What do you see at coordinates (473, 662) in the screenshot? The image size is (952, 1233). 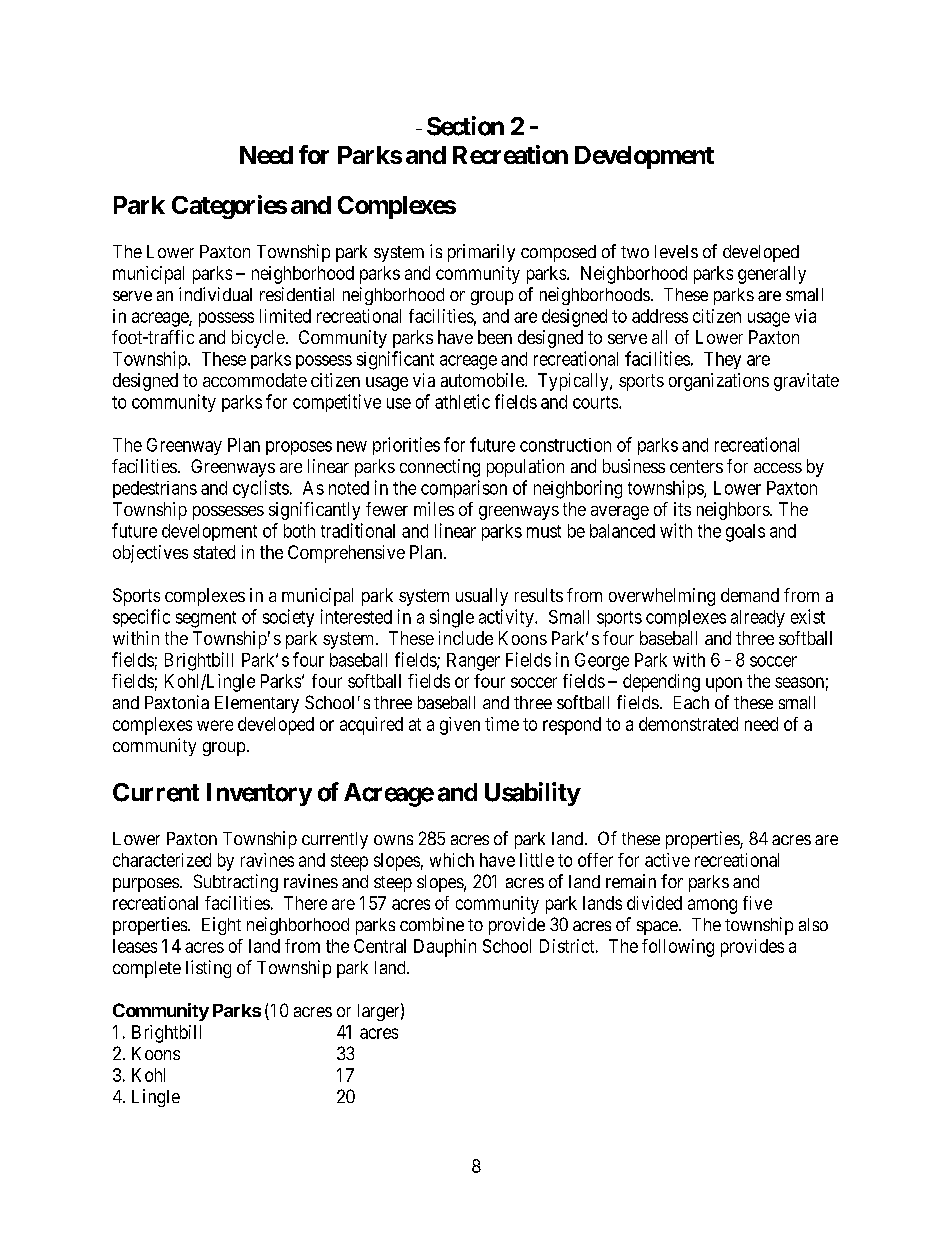 I see `Ranger` at bounding box center [473, 662].
